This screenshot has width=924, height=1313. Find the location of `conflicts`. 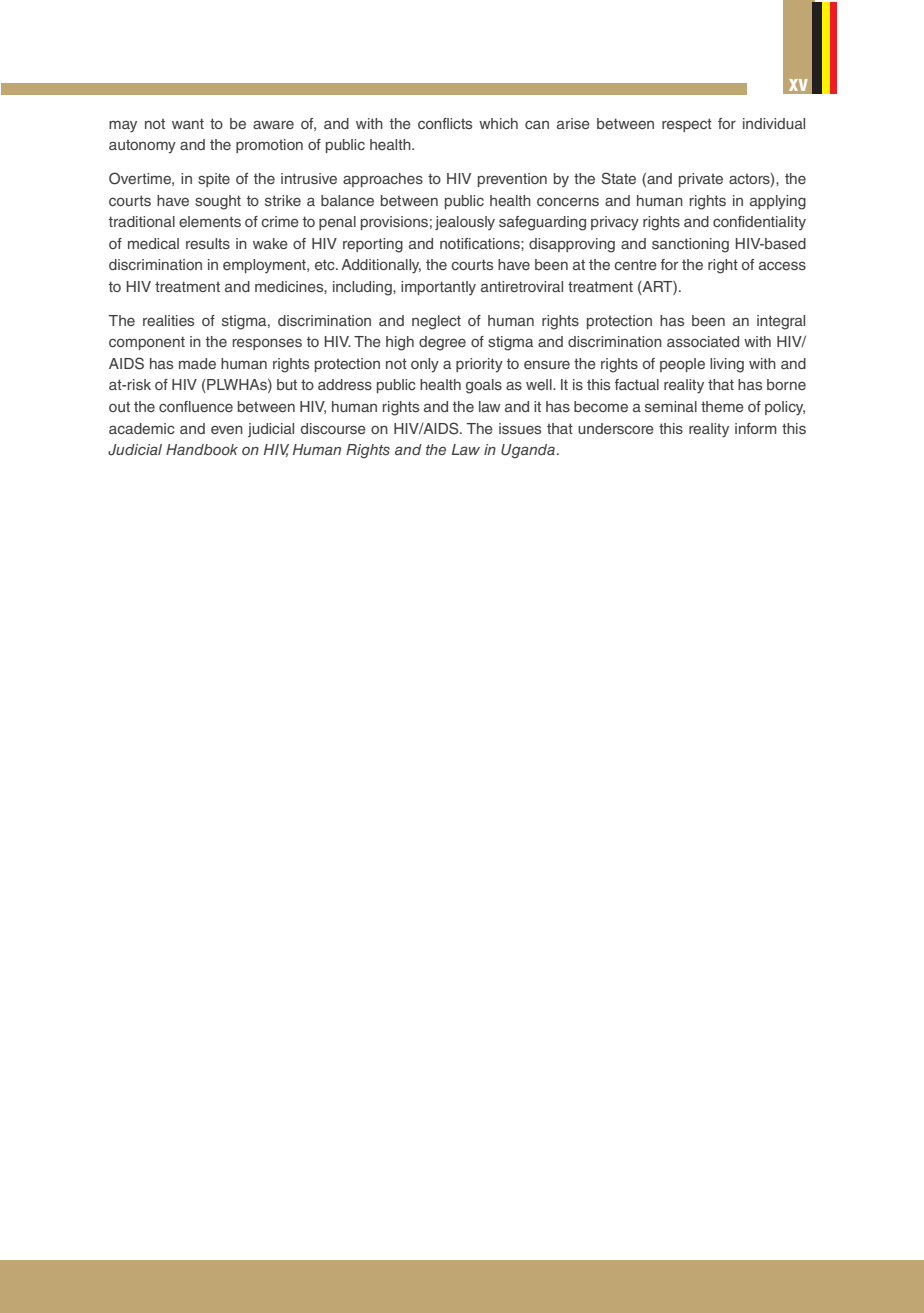

conflicts is located at coordinates (445, 123).
